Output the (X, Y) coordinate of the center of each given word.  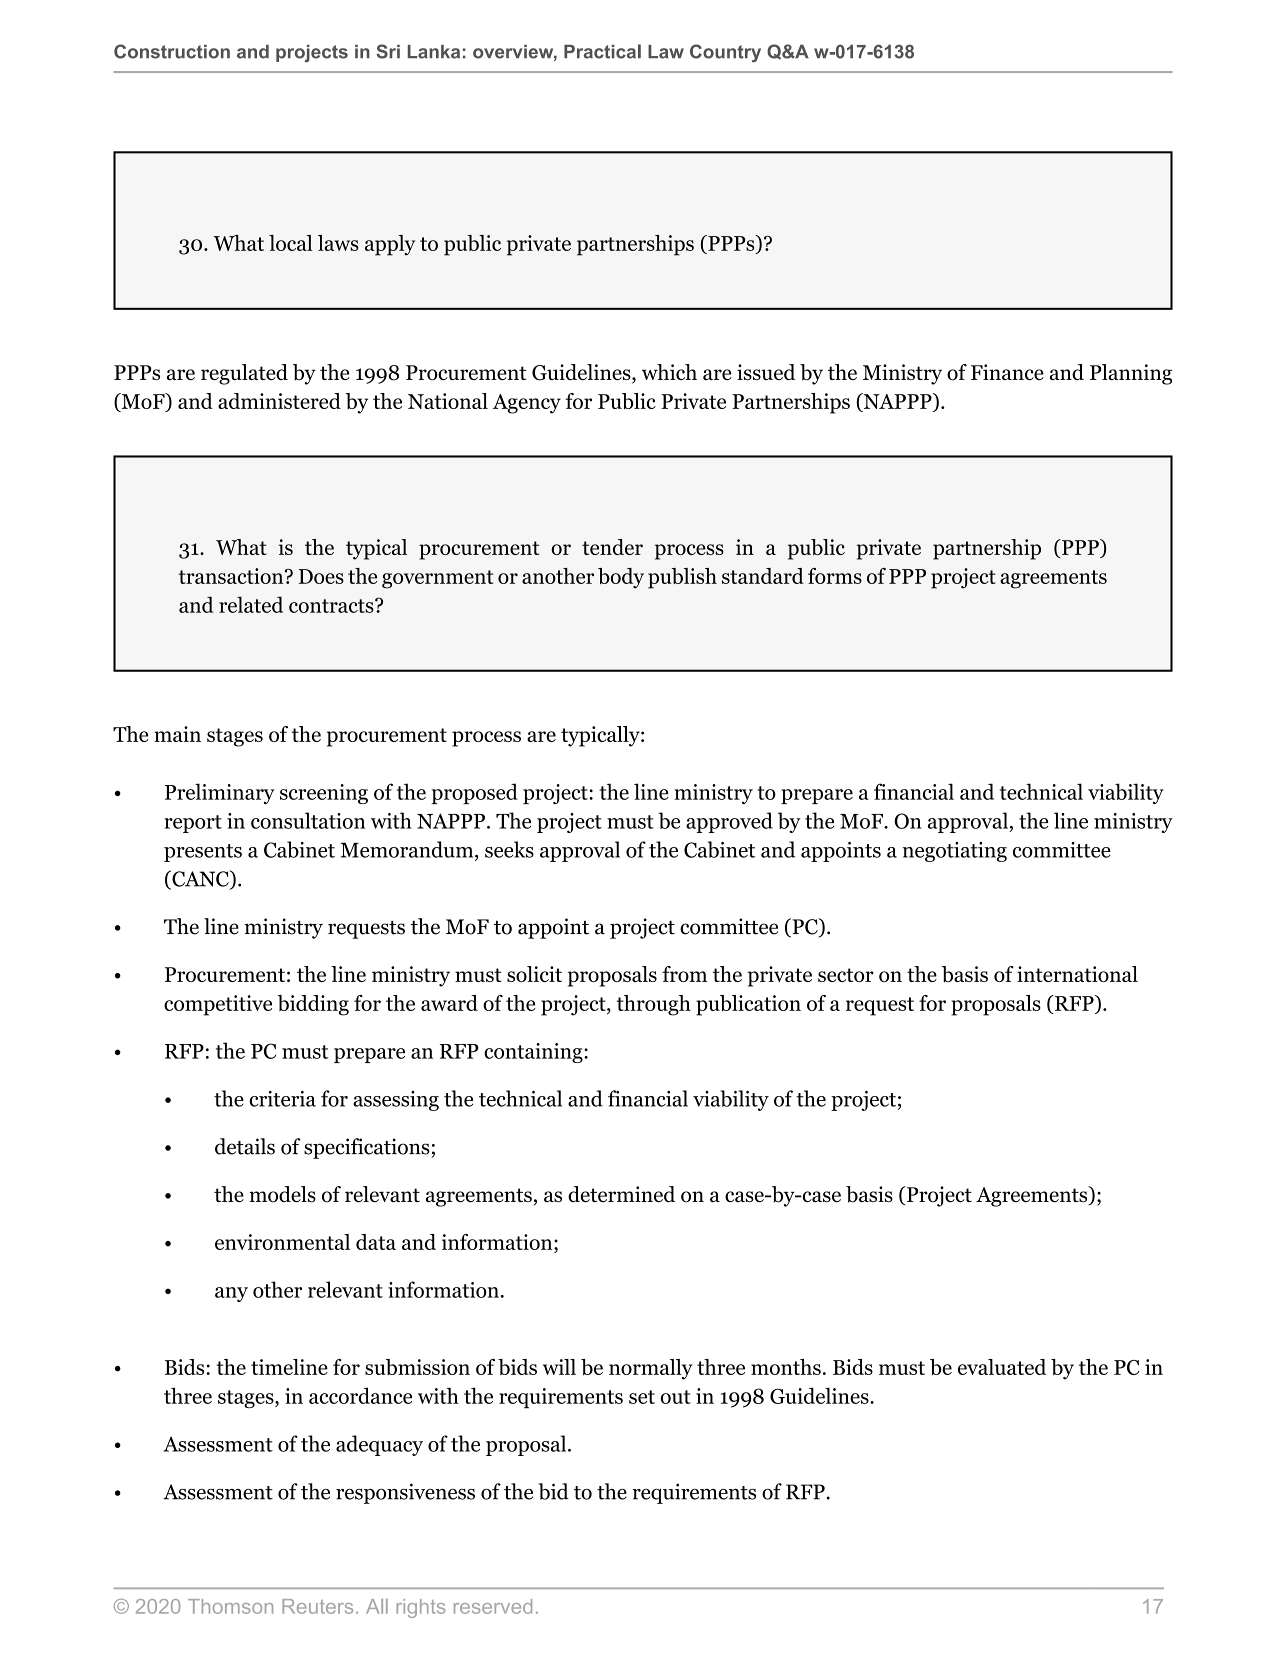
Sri (388, 51)
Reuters (317, 1606)
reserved (493, 1606)
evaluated (1002, 1367)
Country (725, 53)
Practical (602, 51)
